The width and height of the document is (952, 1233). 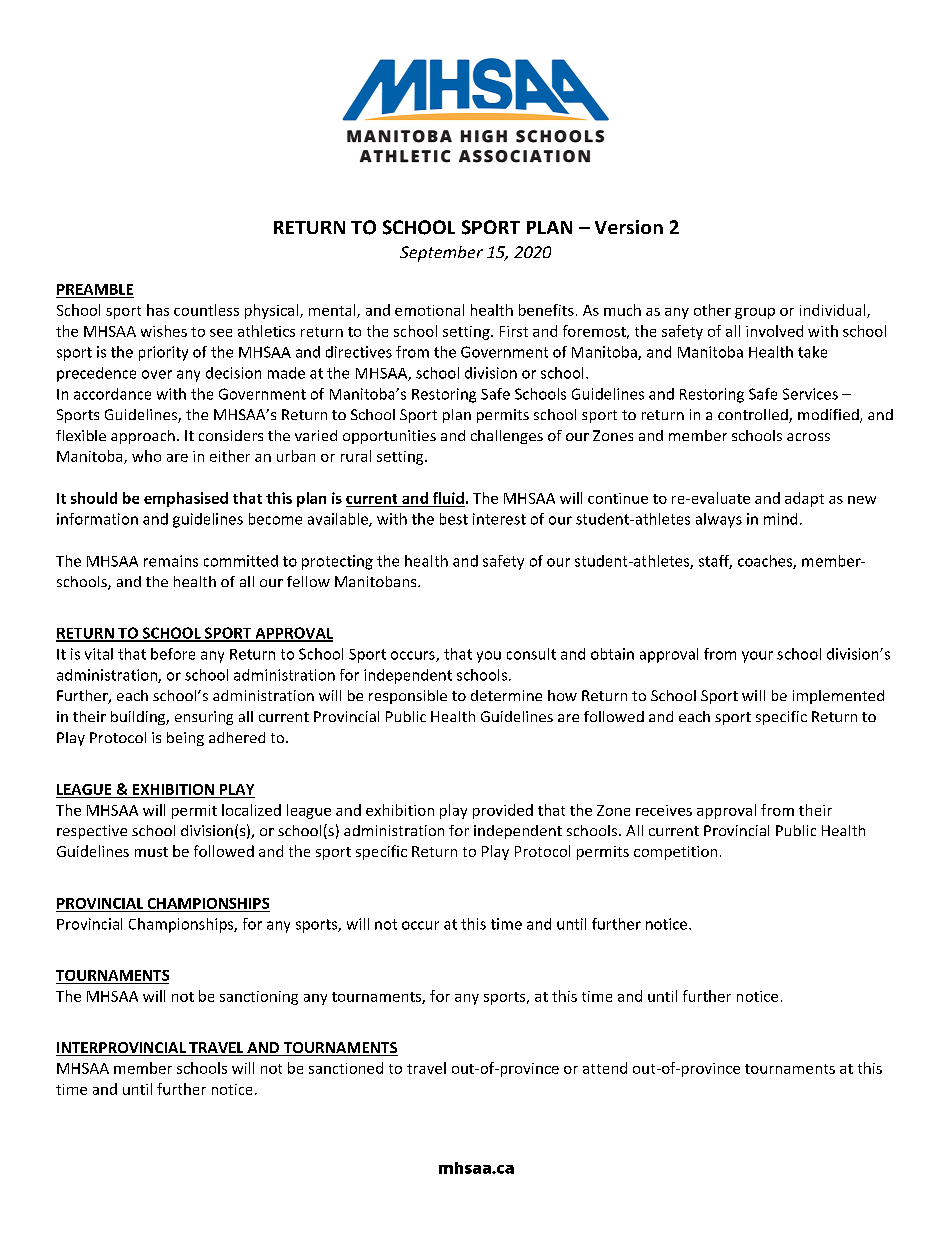 I want to click on group, so click(x=755, y=313).
